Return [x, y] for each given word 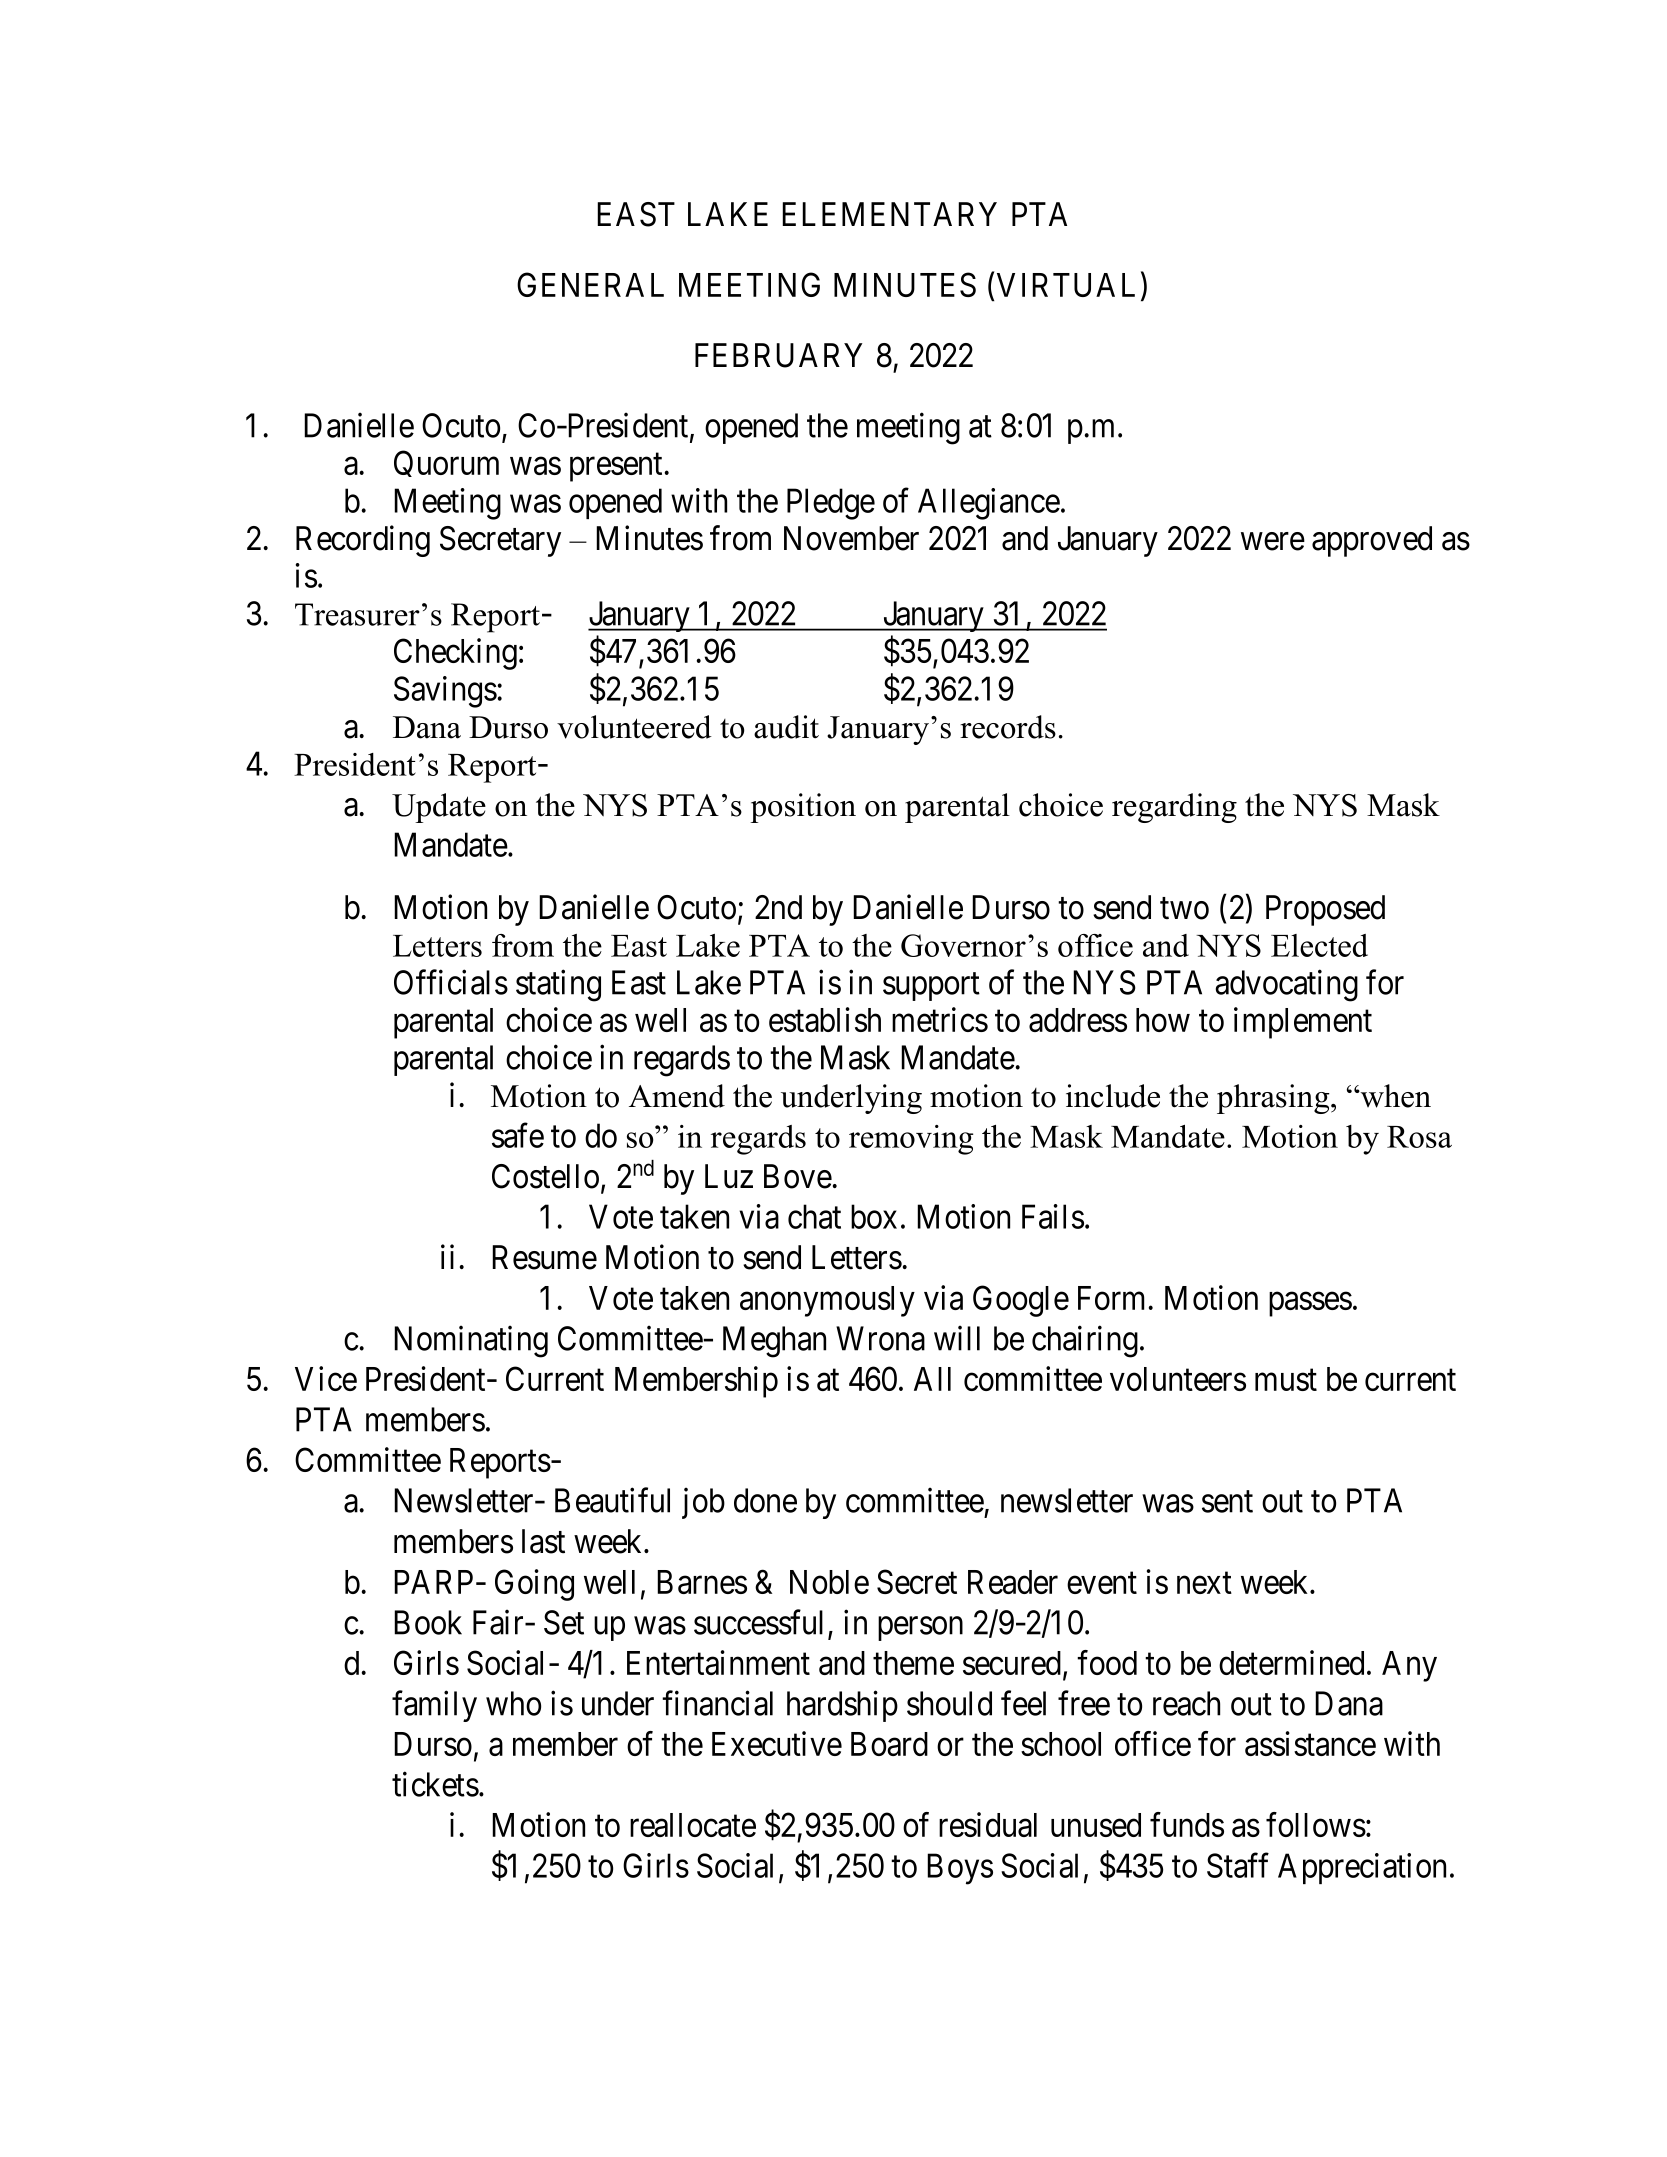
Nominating [471, 1341]
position [803, 808]
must [1286, 1380]
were [1273, 542]
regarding [1174, 808]
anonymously [827, 1301]
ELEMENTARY [889, 214]
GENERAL [590, 284]
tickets [435, 1784]
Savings [445, 692]
